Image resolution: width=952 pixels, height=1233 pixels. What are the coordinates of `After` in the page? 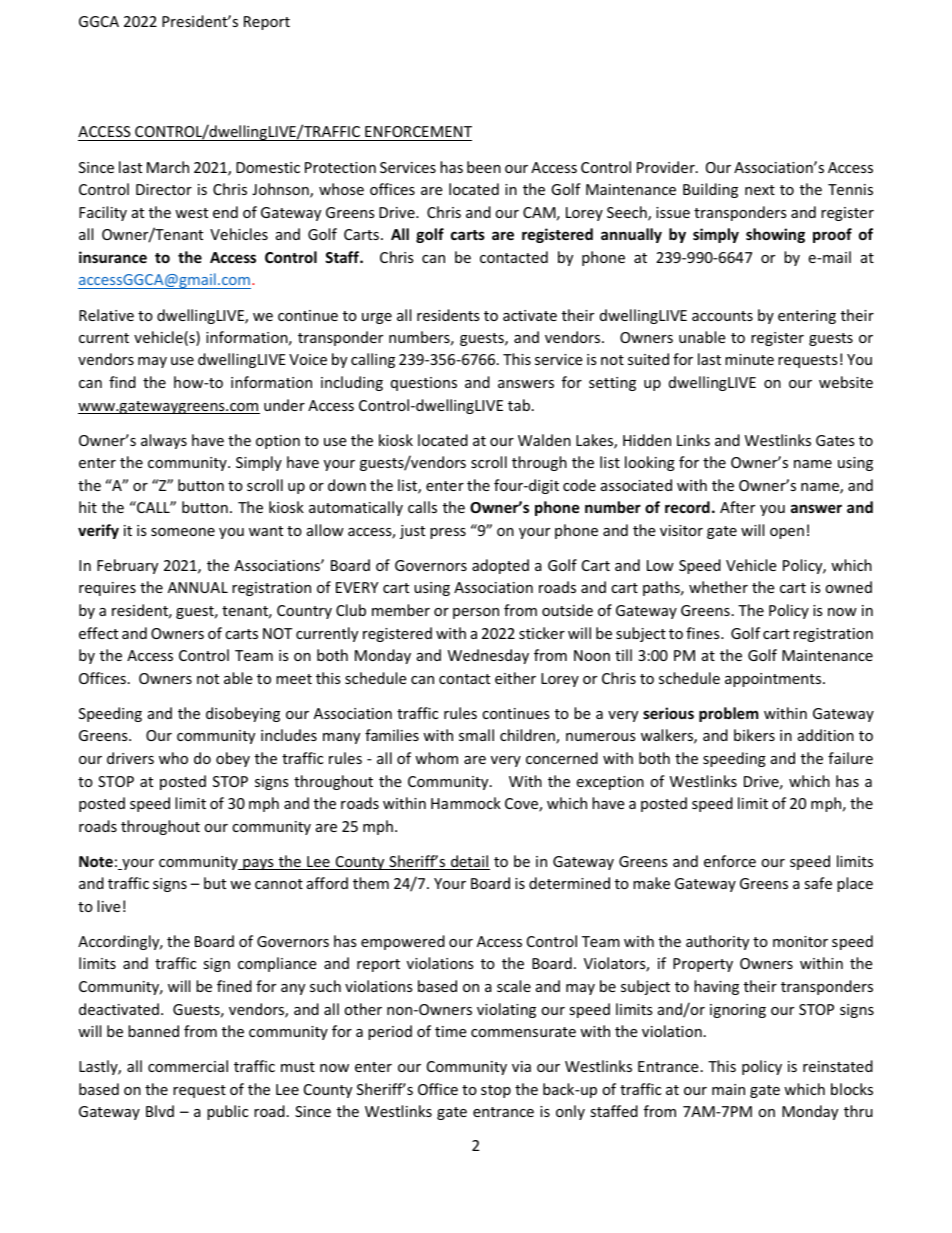 It's located at (737, 507).
